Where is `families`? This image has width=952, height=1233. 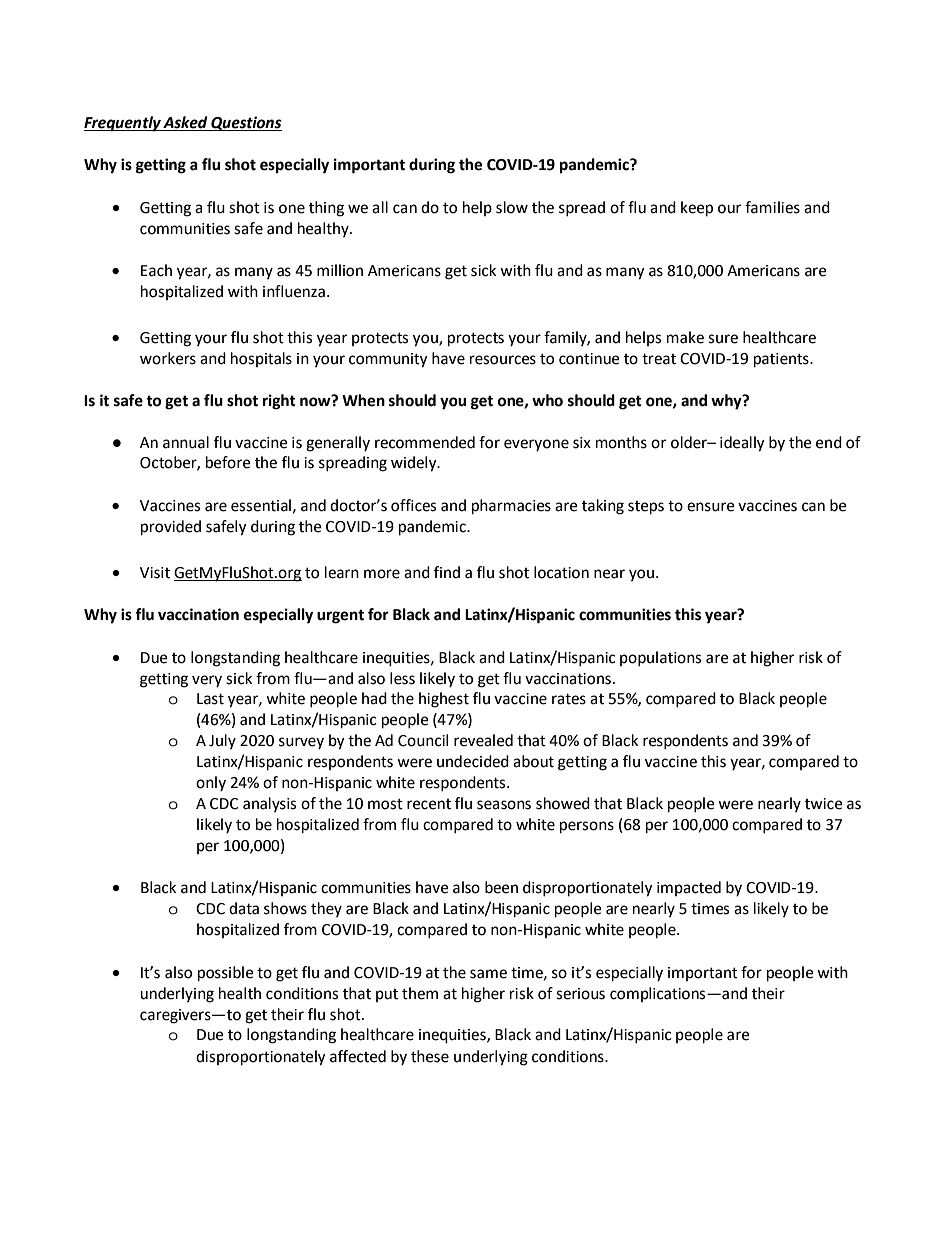
families is located at coordinates (772, 207).
